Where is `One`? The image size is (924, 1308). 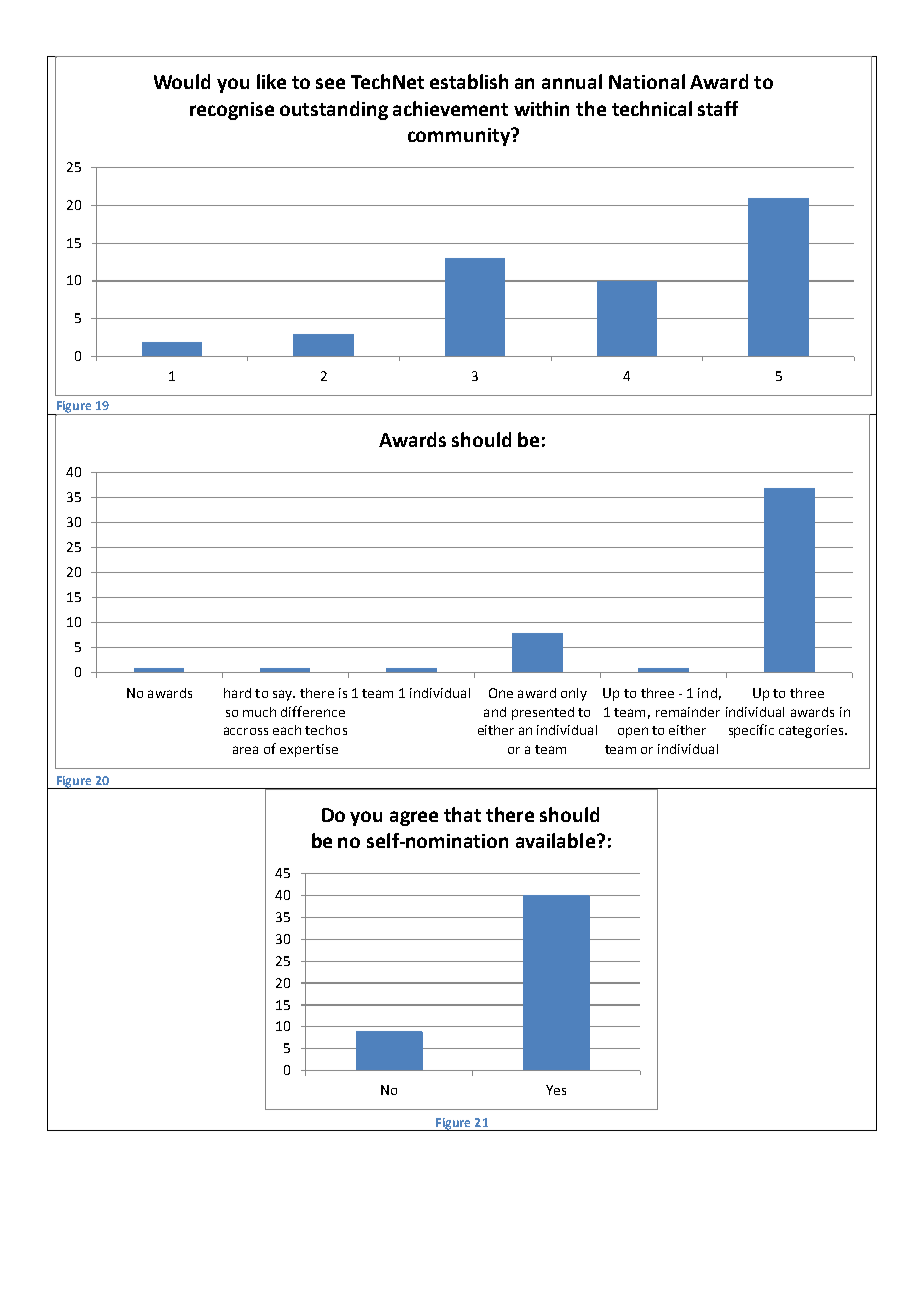
One is located at coordinates (501, 693).
